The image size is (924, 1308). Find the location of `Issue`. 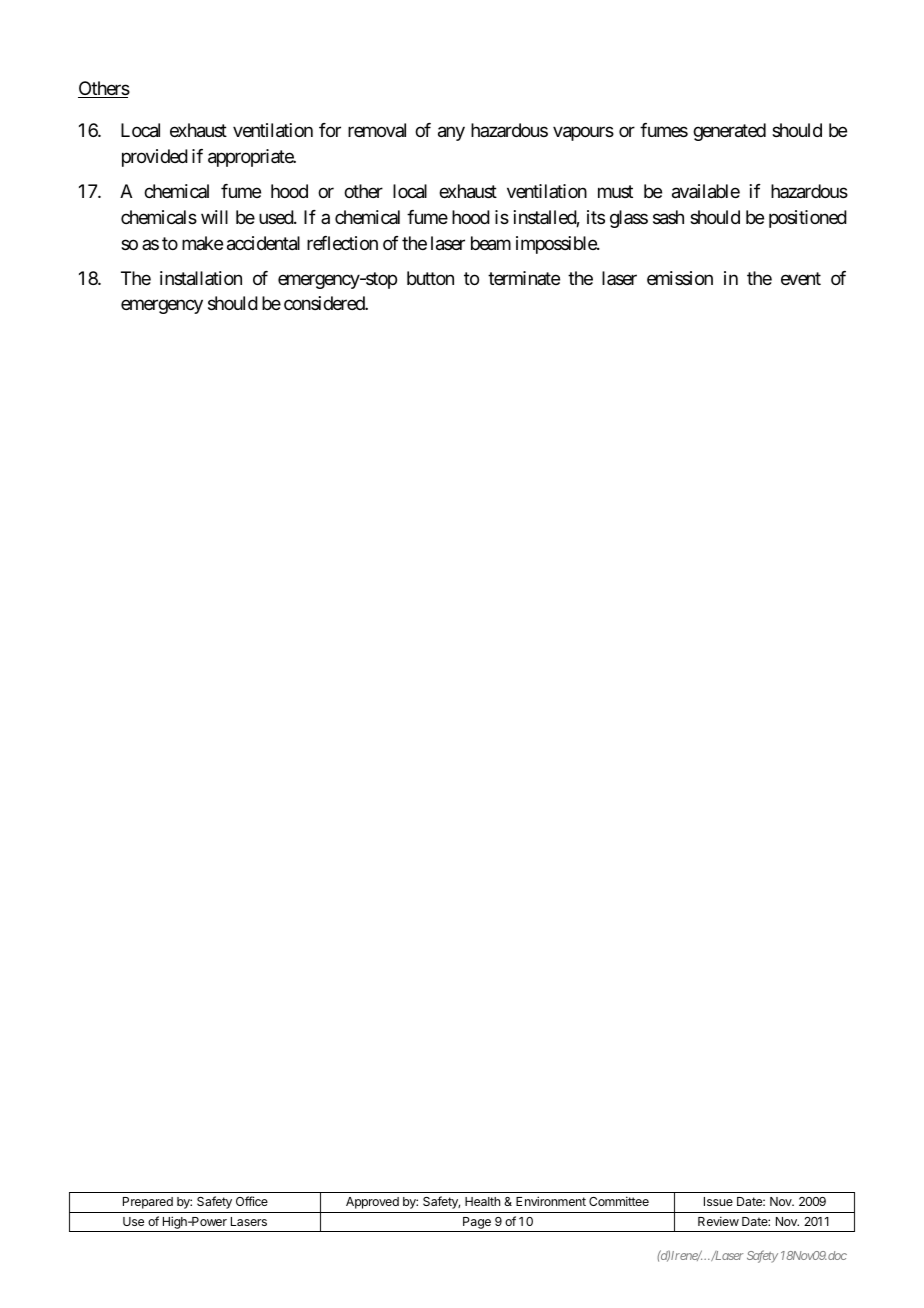

Issue is located at coordinates (718, 1201).
